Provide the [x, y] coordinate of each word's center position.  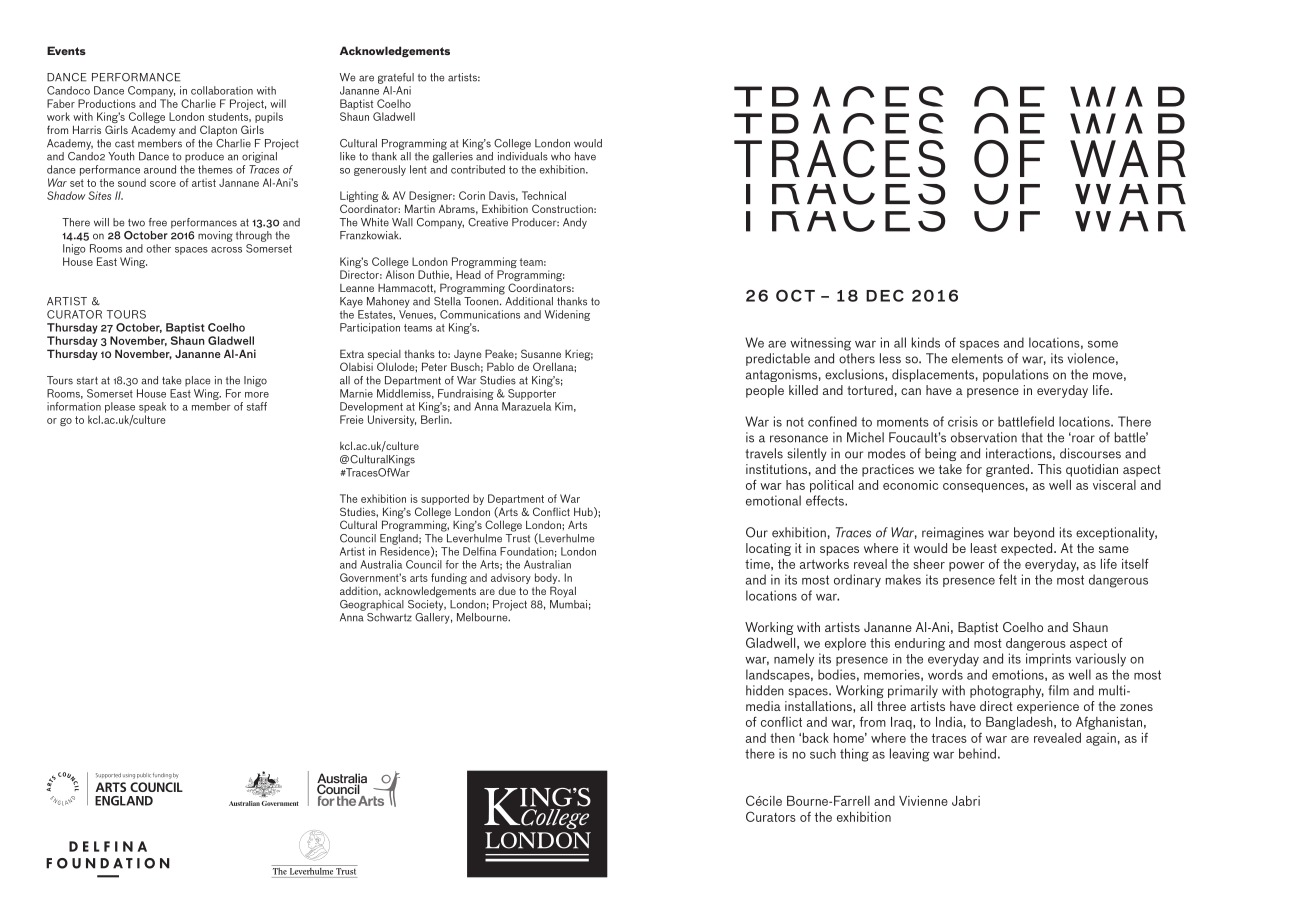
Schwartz [389, 617]
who [561, 156]
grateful [396, 78]
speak [152, 407]
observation [984, 437]
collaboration [222, 90]
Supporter [532, 394]
